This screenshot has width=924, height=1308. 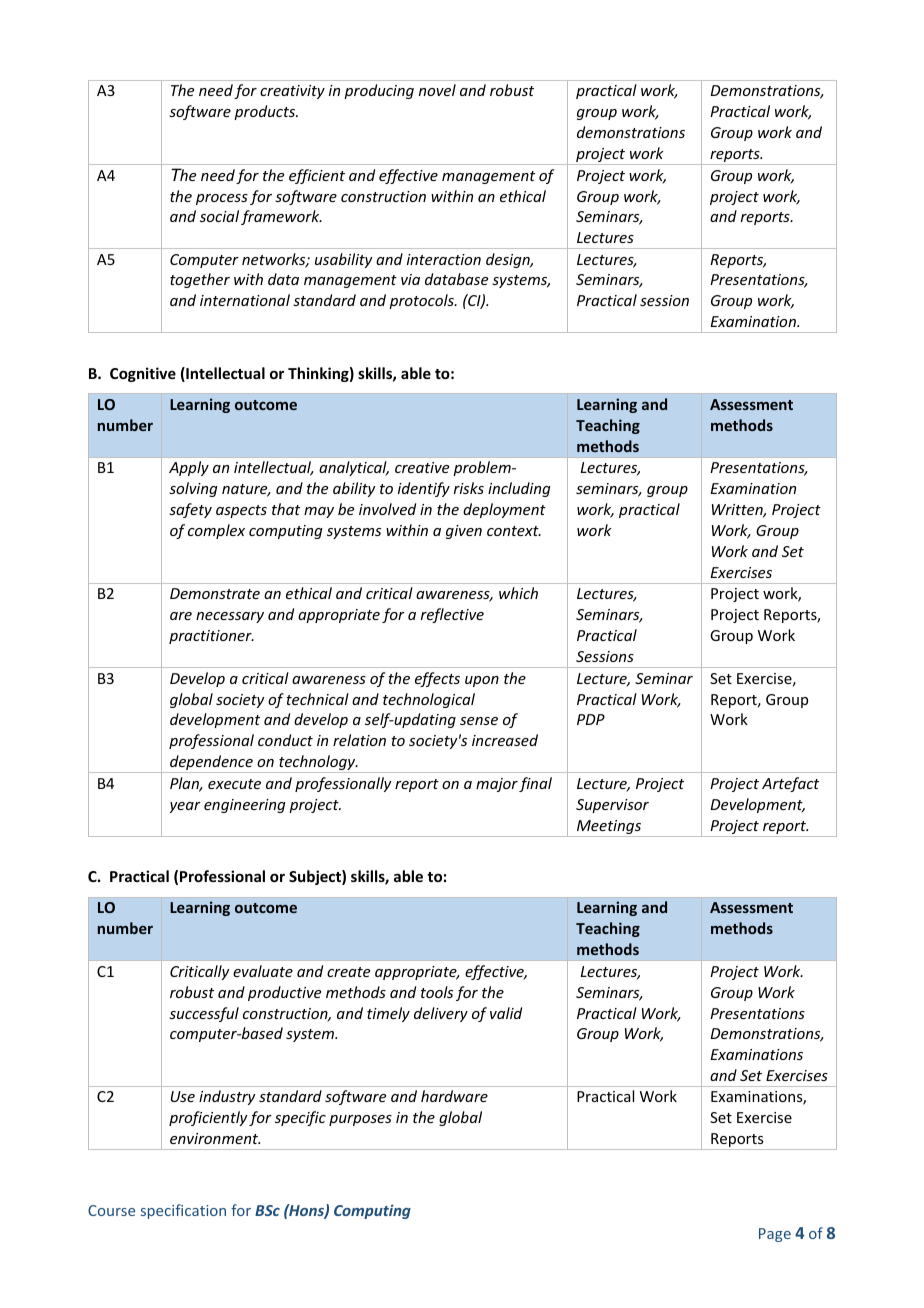 I want to click on including, so click(x=519, y=489).
